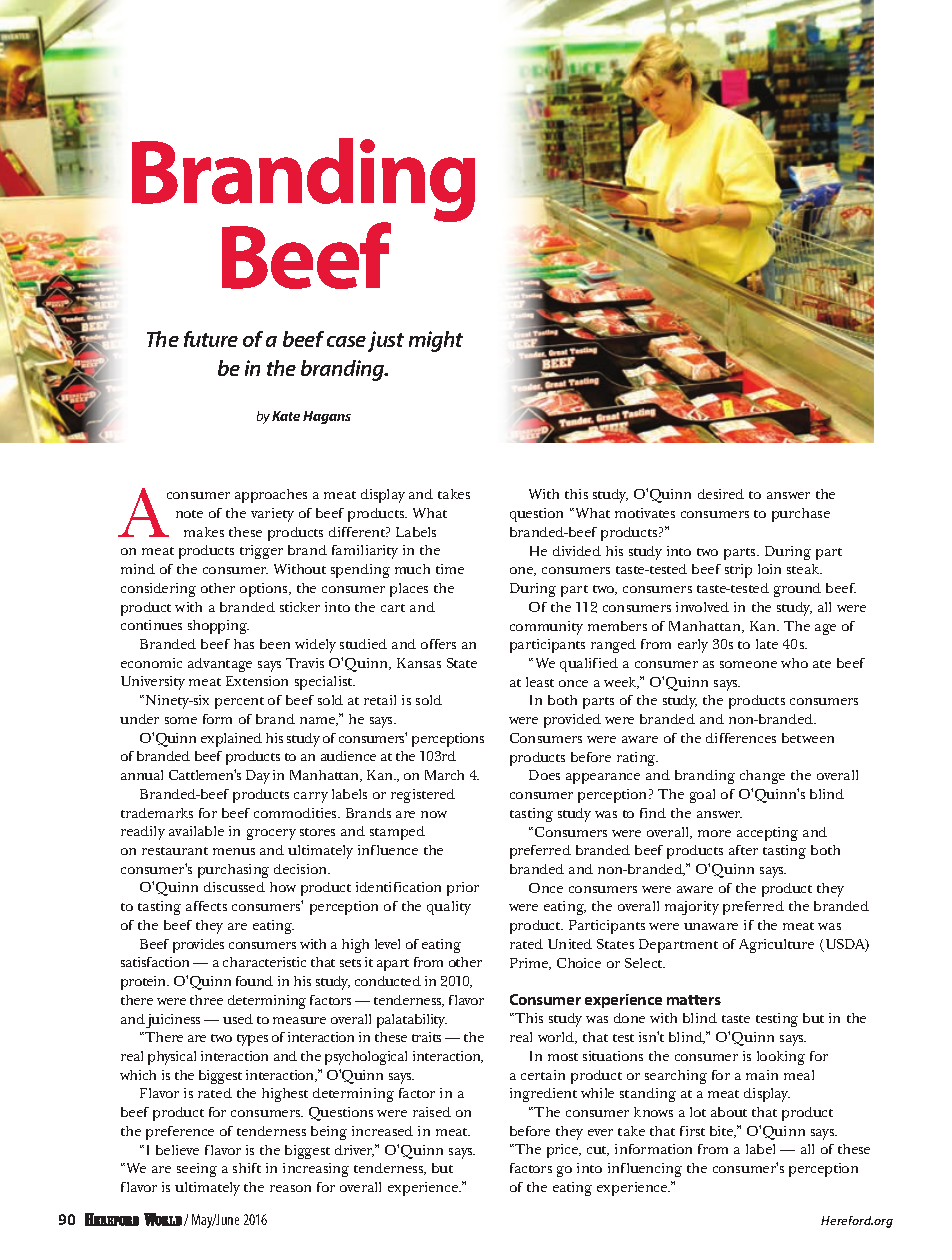  I want to click on affects, so click(206, 906).
